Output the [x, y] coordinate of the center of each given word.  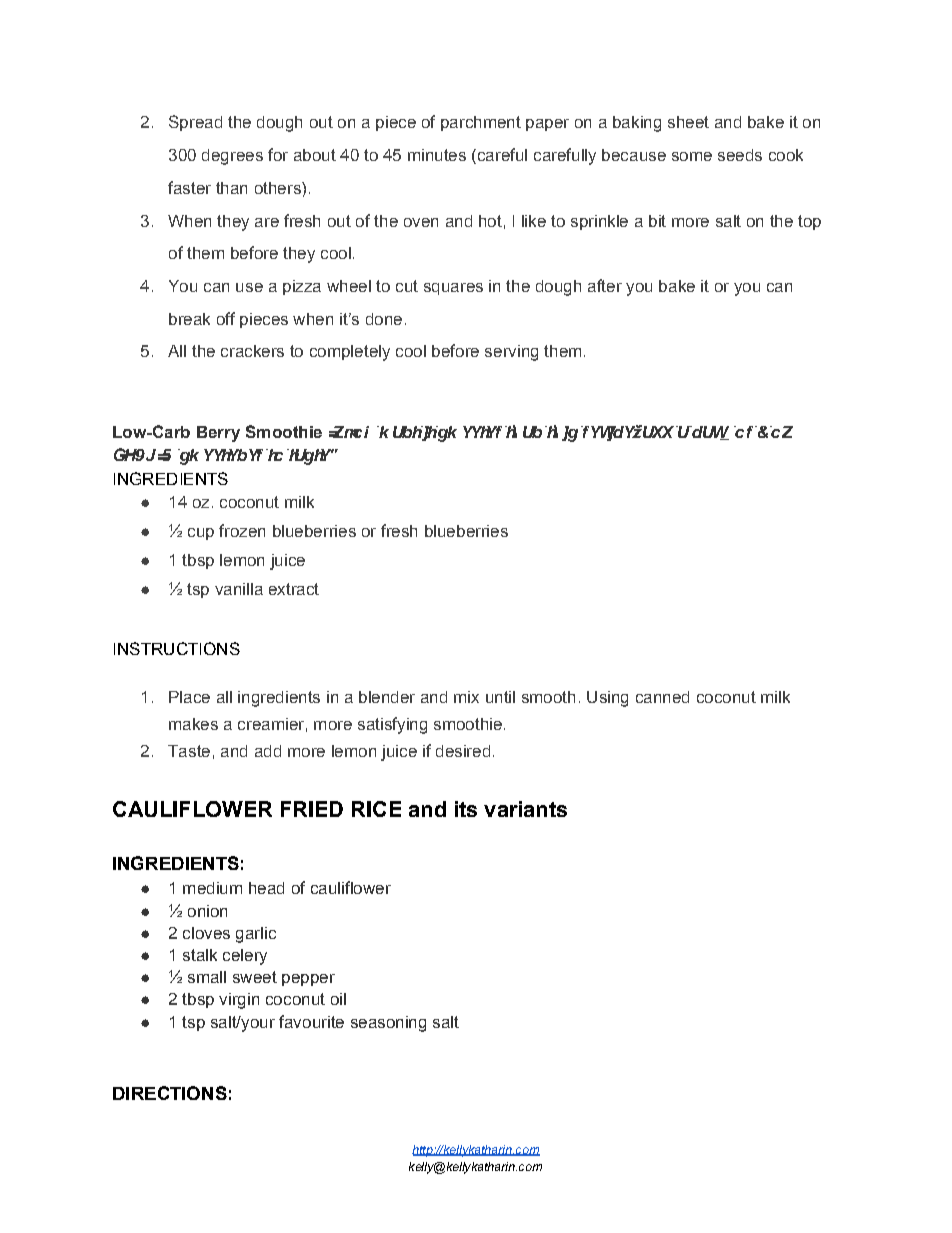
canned [662, 697]
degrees [232, 157]
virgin [239, 1001]
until [500, 697]
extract [294, 589]
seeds [740, 155]
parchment [481, 123]
